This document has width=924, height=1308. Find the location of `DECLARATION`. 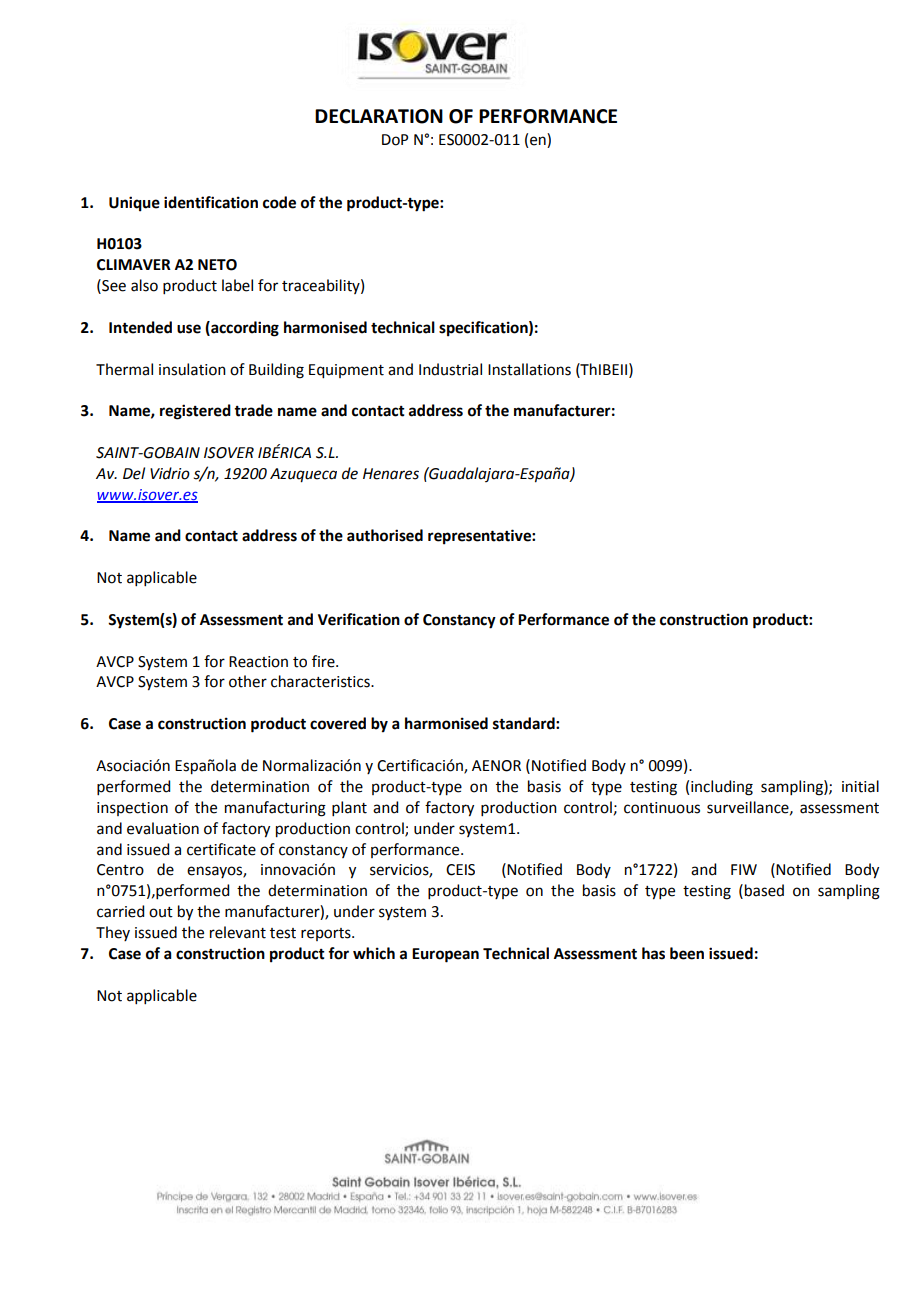

DECLARATION is located at coordinates (379, 116).
